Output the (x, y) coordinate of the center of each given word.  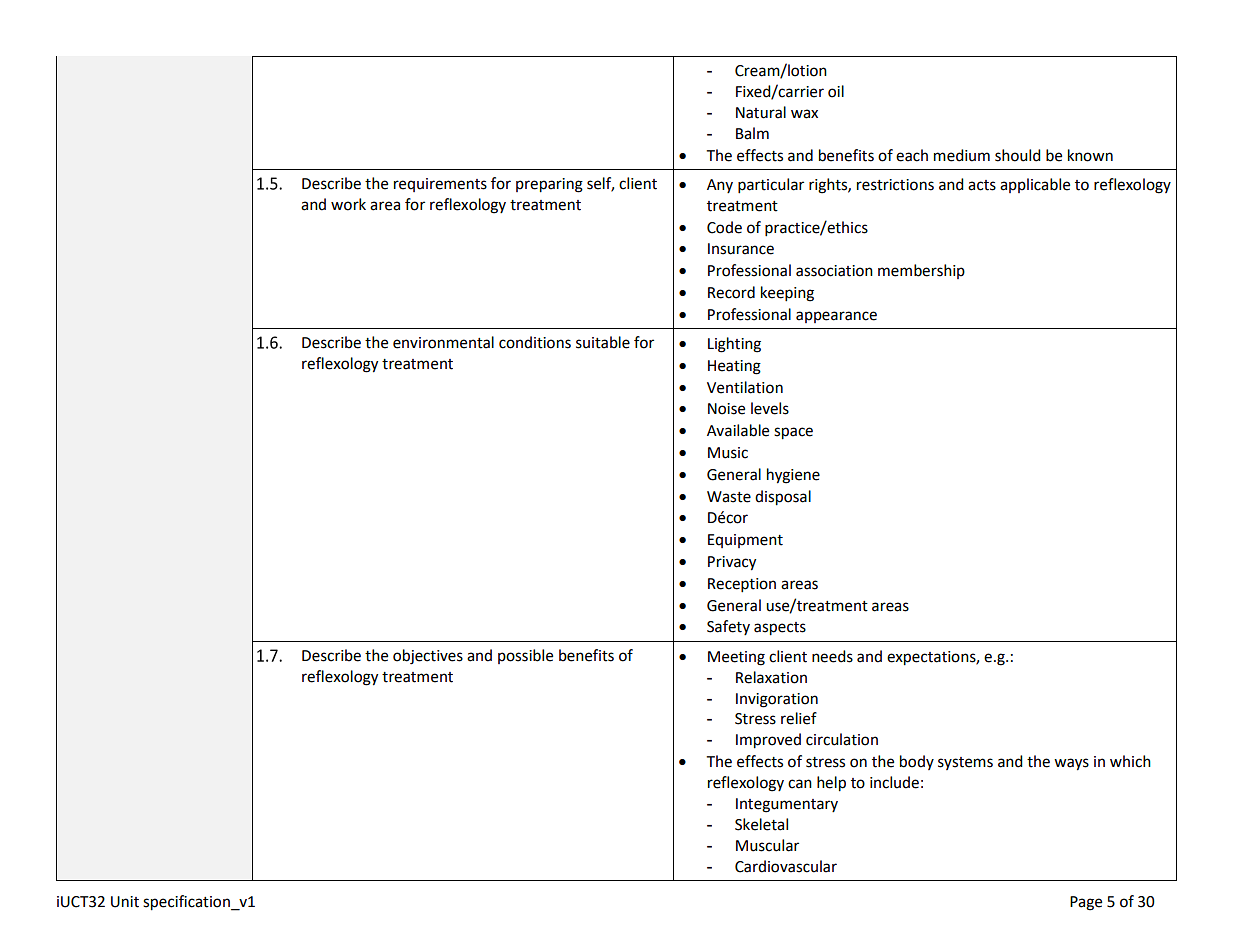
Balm (752, 133)
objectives (428, 657)
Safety (728, 627)
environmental (443, 342)
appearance (836, 317)
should (1018, 155)
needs (832, 656)
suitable (603, 342)
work (348, 204)
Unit (125, 902)
